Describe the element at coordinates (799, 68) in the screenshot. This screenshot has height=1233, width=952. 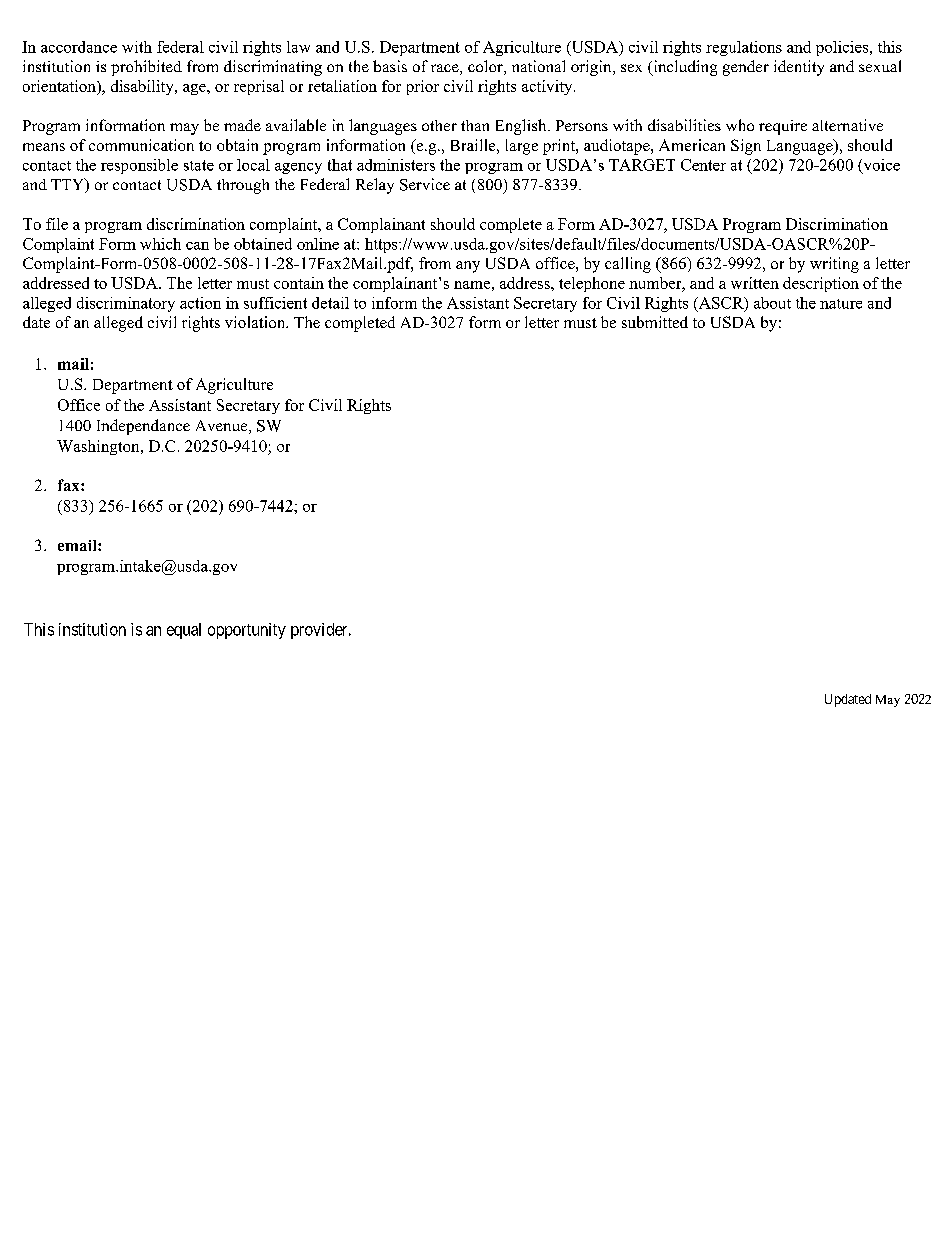
I see `identity` at that location.
